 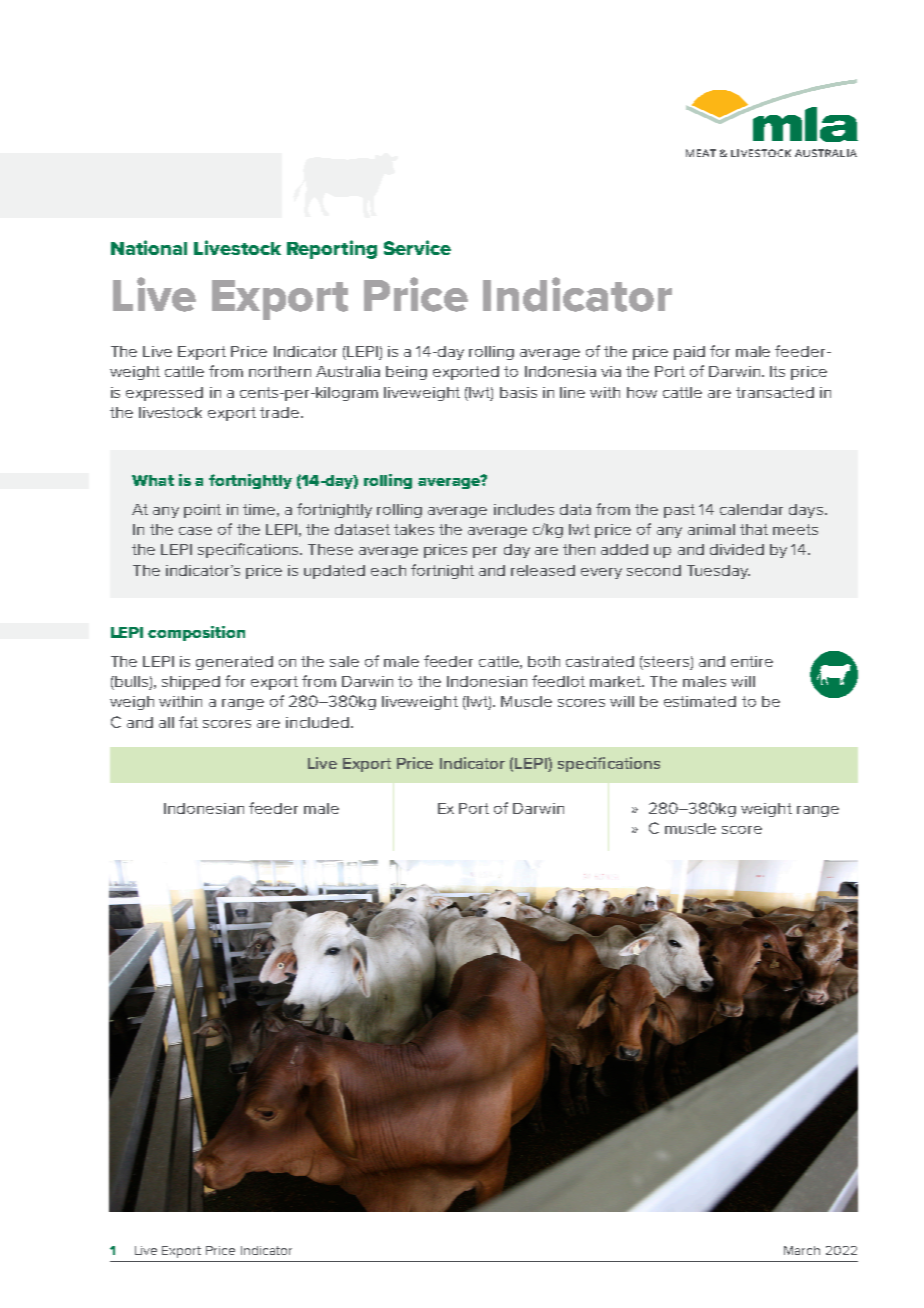 What do you see at coordinates (317, 722) in the screenshot?
I see `included` at bounding box center [317, 722].
